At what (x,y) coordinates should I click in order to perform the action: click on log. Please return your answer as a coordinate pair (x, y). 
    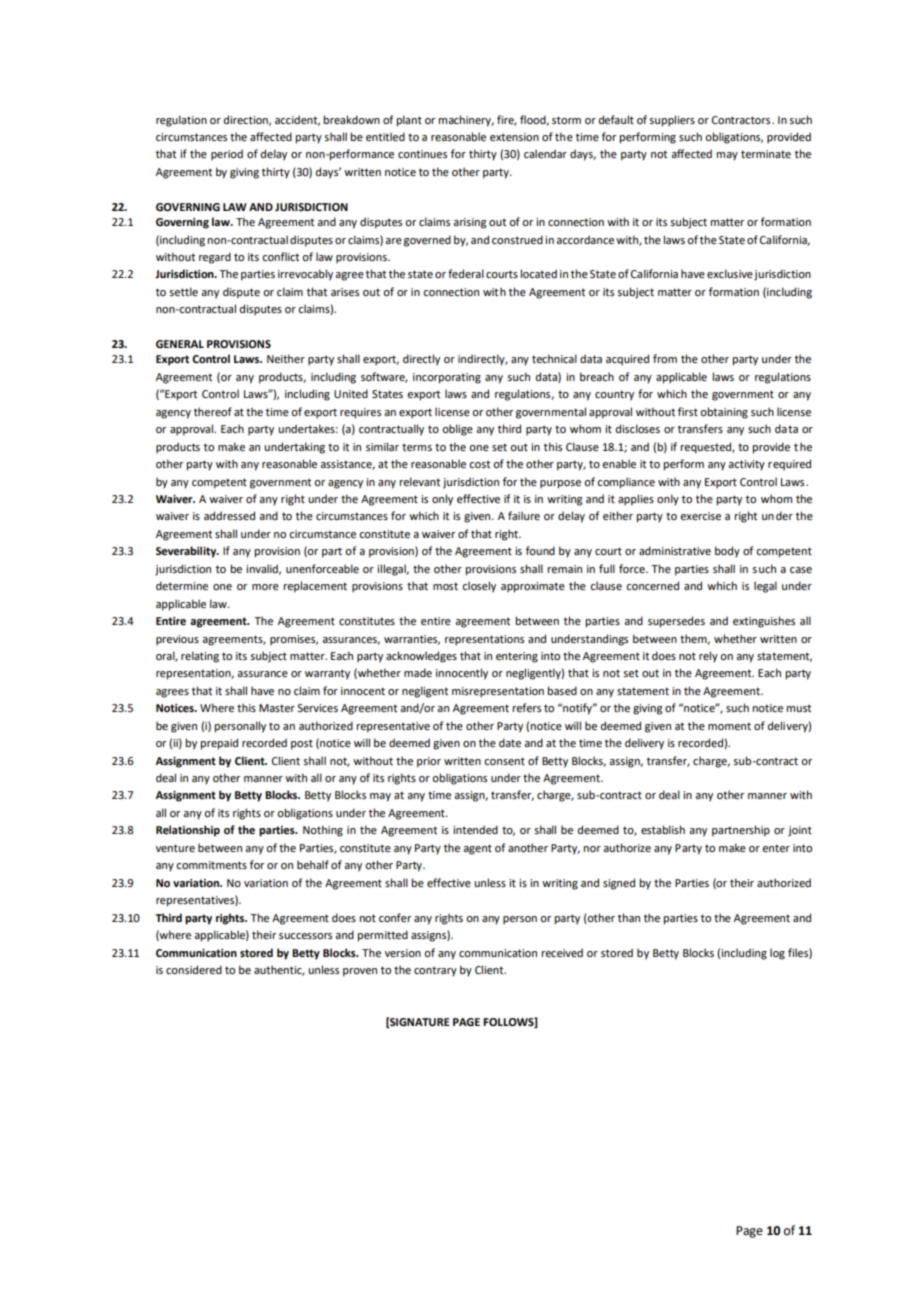
    Looking at the image, I should click on (777, 954).
